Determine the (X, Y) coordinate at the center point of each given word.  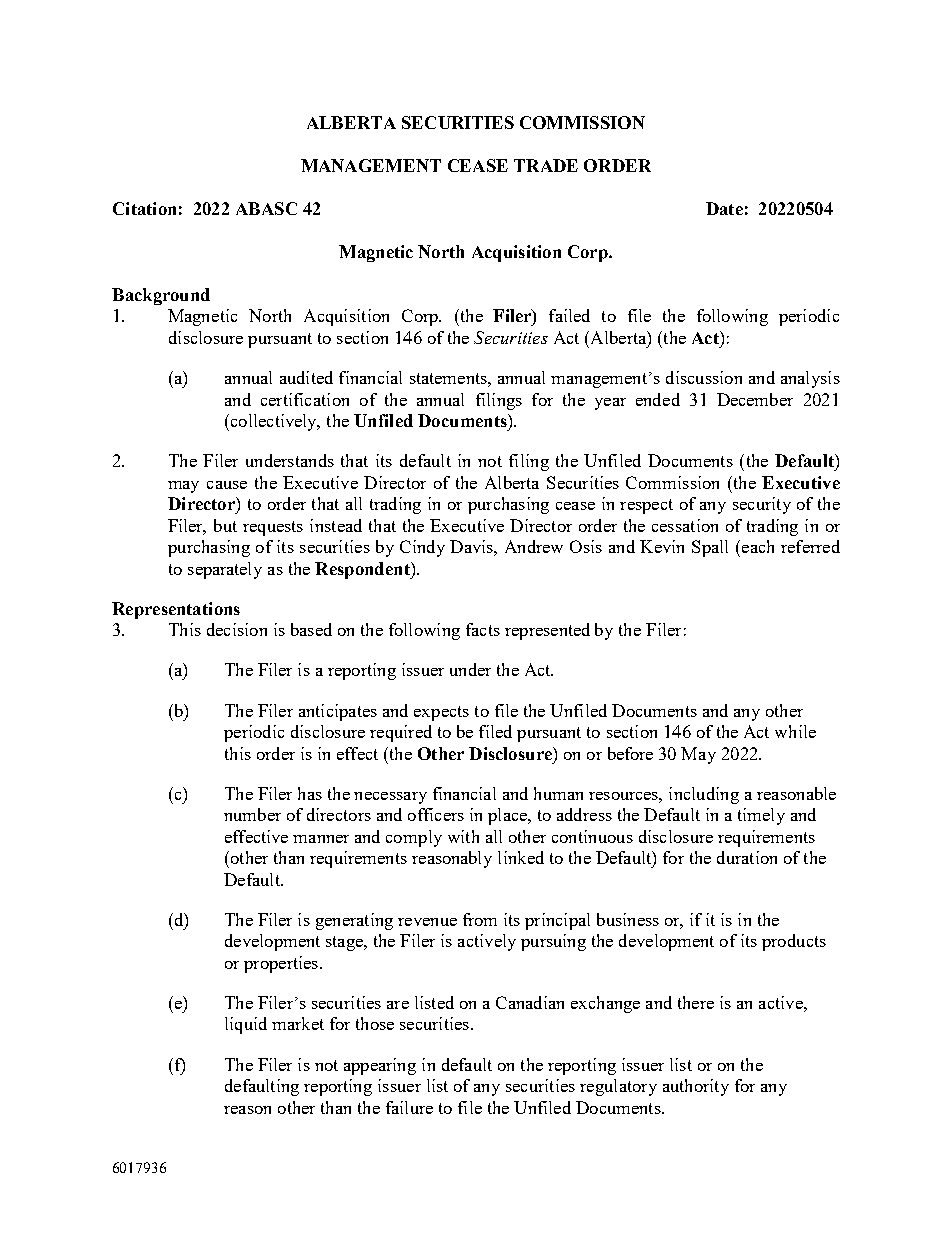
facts (483, 629)
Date (724, 208)
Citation (144, 208)
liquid (246, 1025)
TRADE (546, 165)
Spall (710, 548)
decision (237, 629)
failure (409, 1107)
